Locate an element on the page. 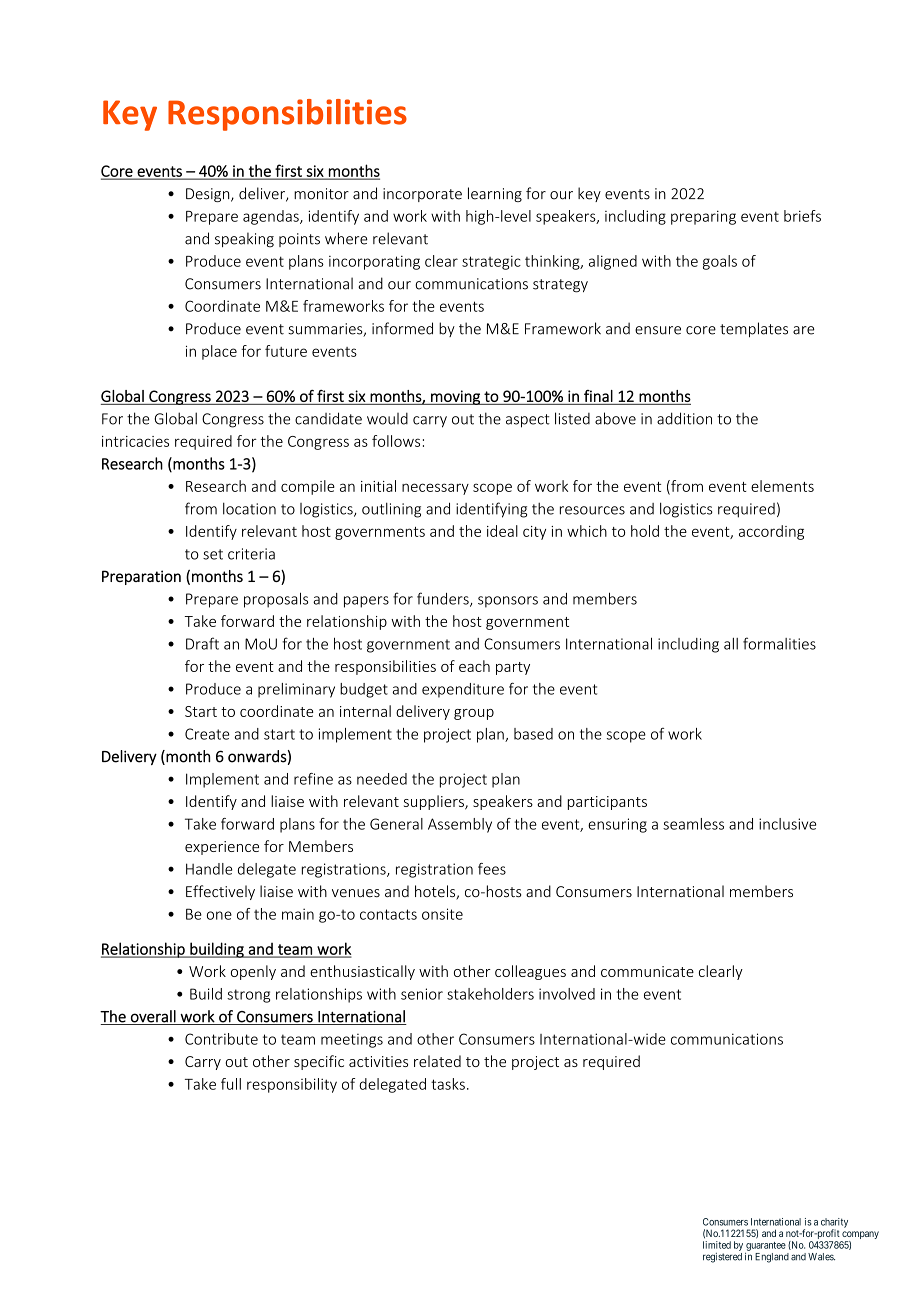  fees is located at coordinates (492, 869).
